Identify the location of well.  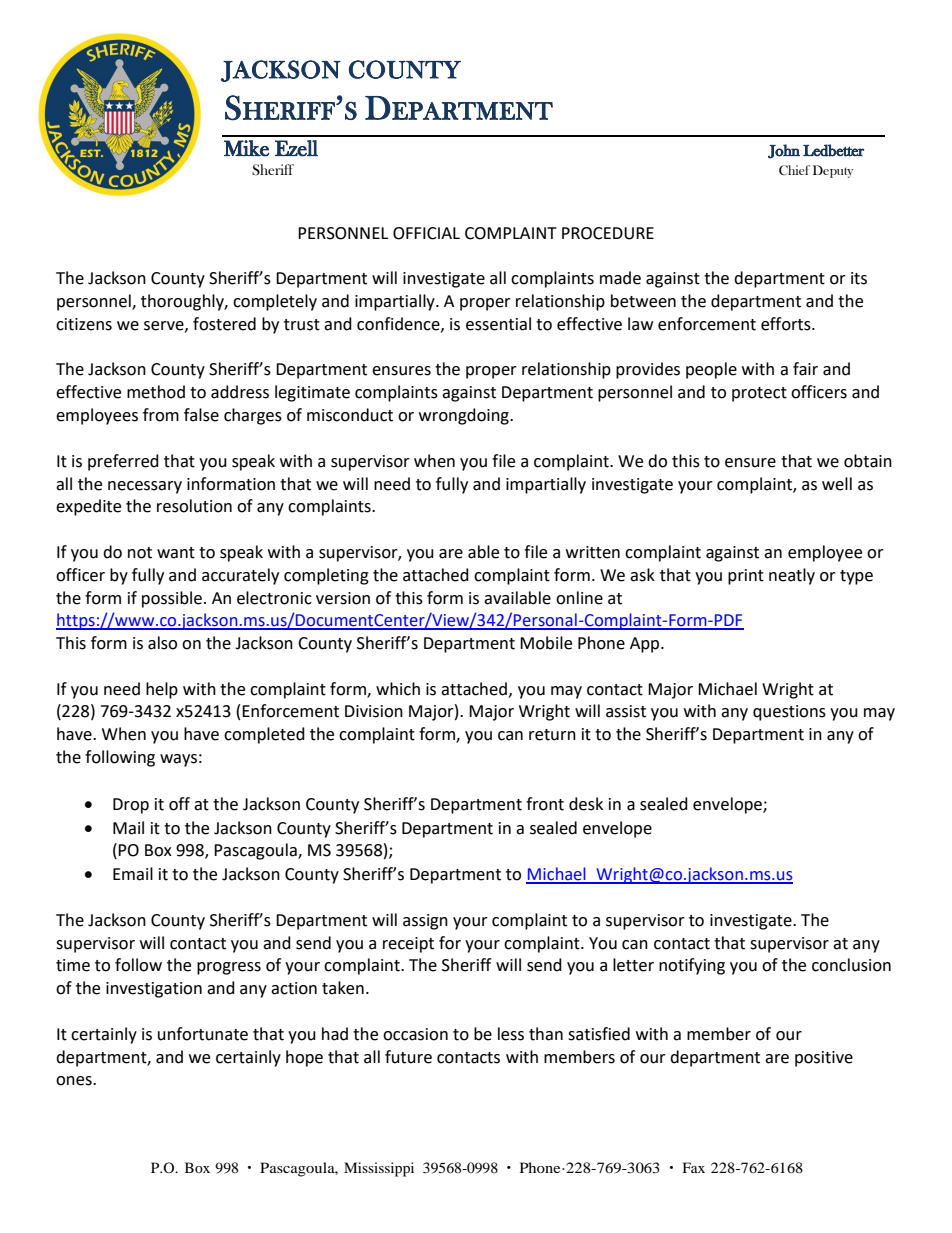
(837, 484).
